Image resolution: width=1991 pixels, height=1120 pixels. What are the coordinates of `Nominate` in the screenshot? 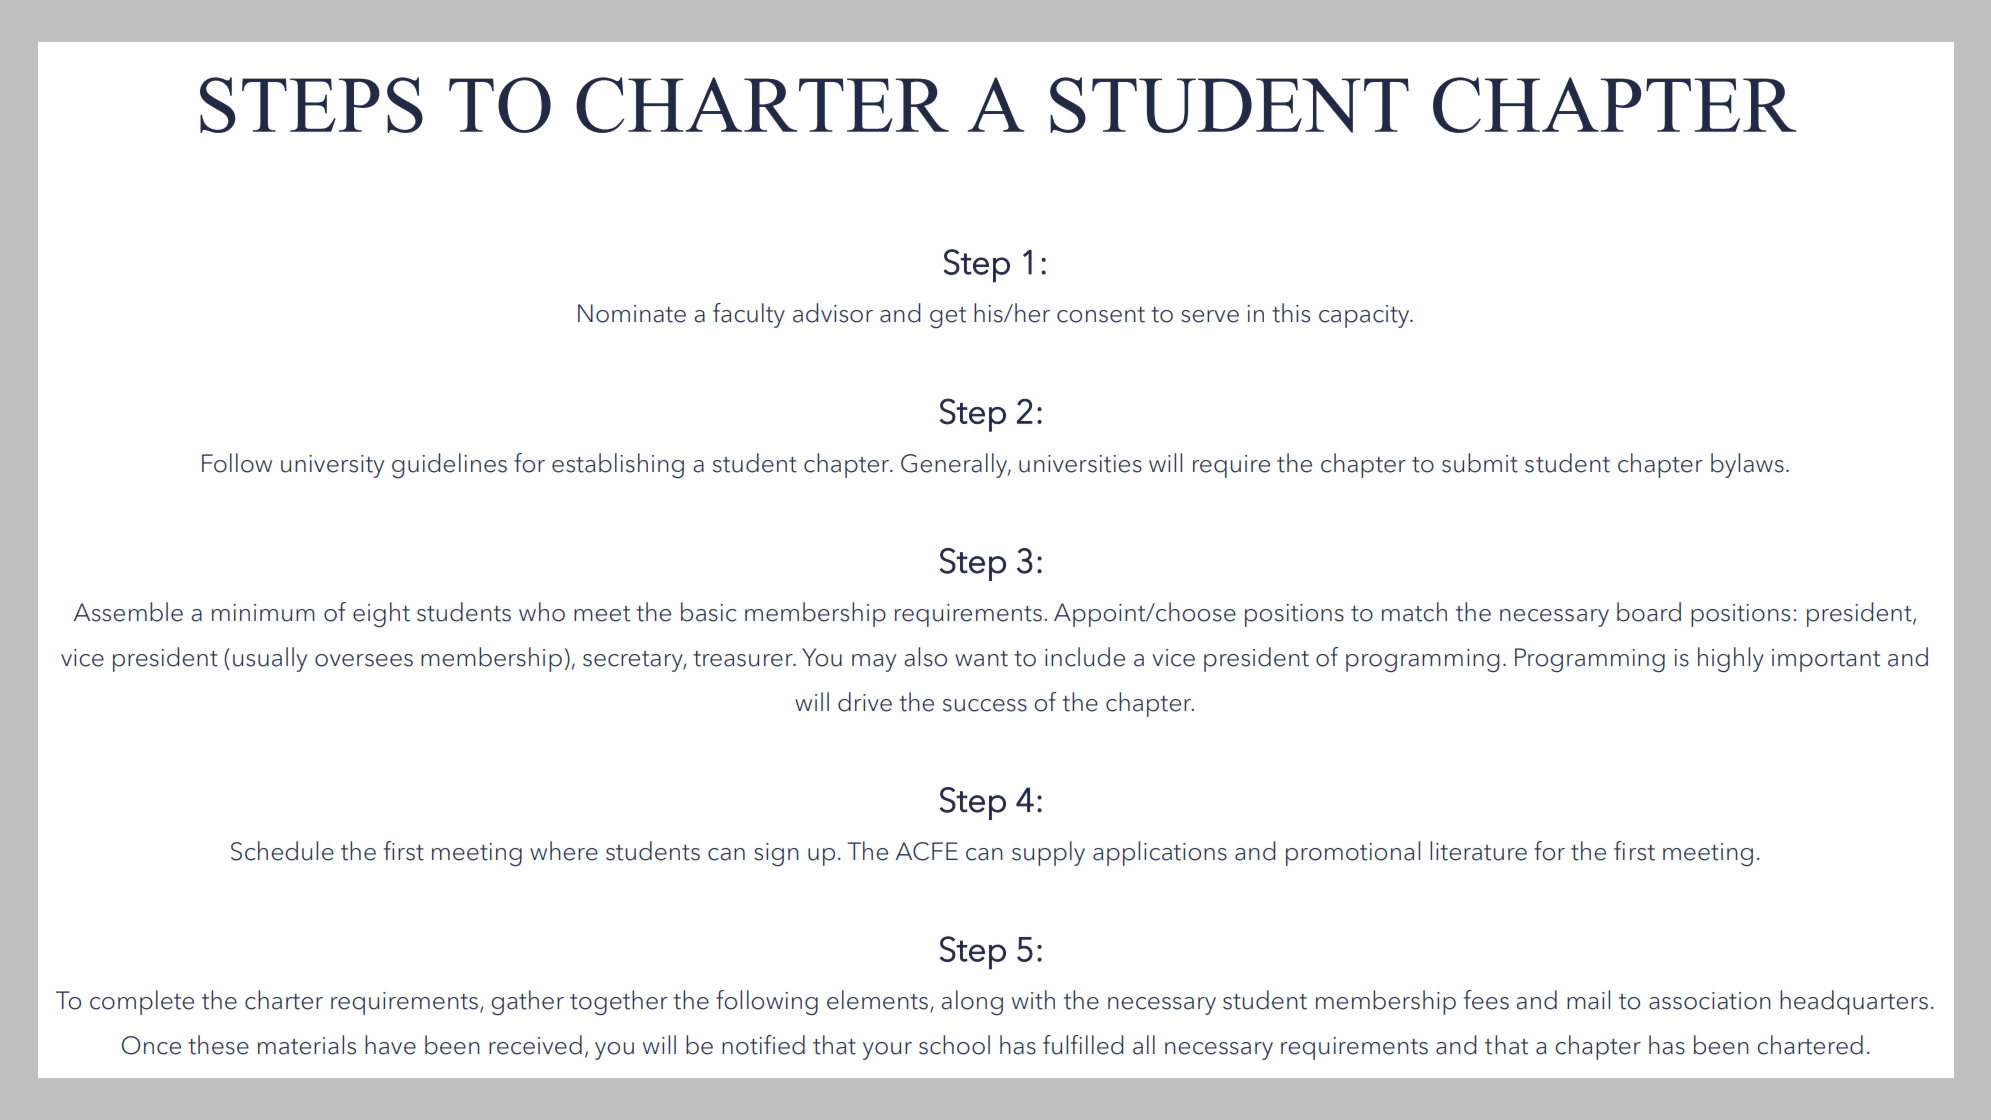 It's located at (632, 313).
